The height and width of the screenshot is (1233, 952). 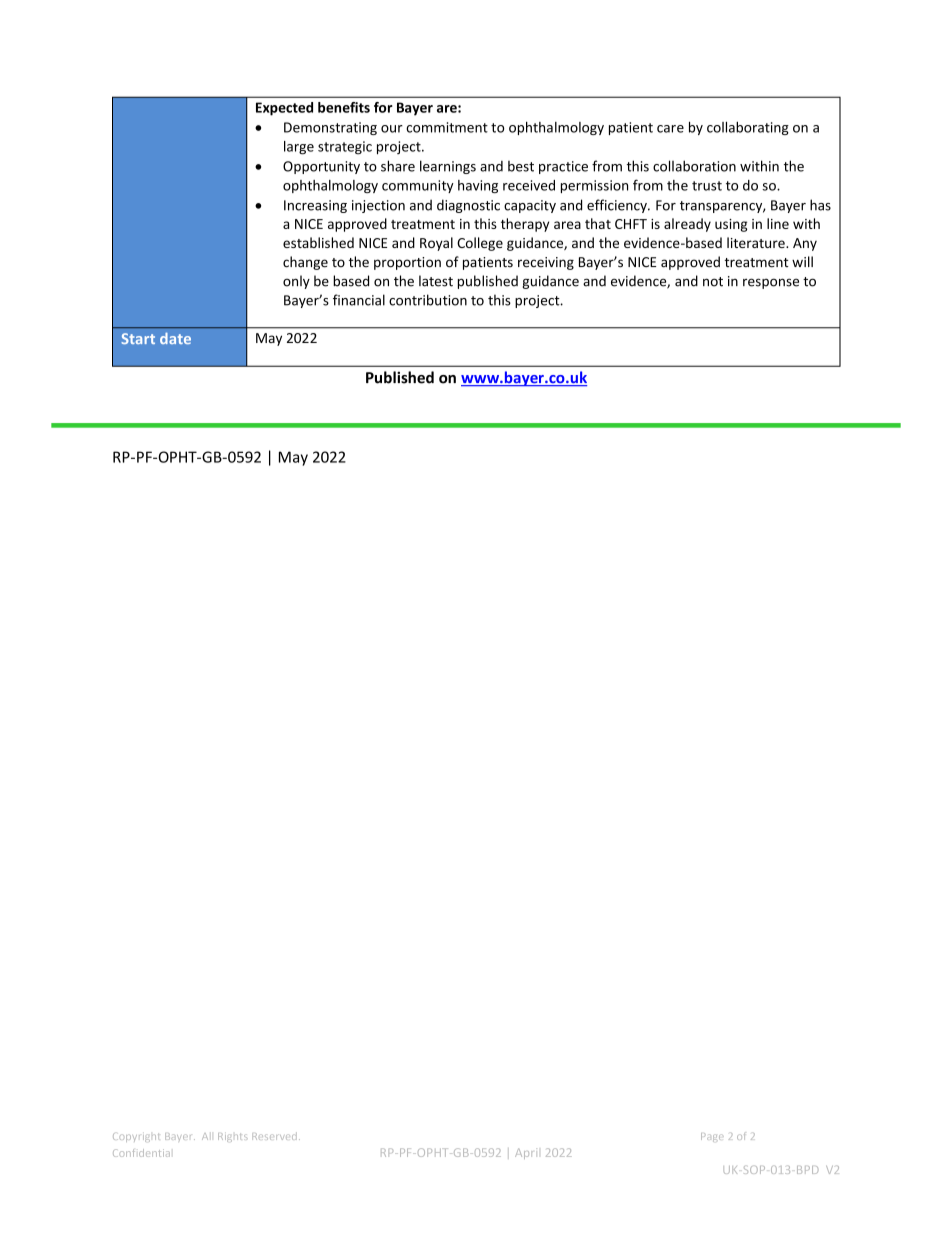 What do you see at coordinates (428, 300) in the screenshot?
I see `contribution` at bounding box center [428, 300].
